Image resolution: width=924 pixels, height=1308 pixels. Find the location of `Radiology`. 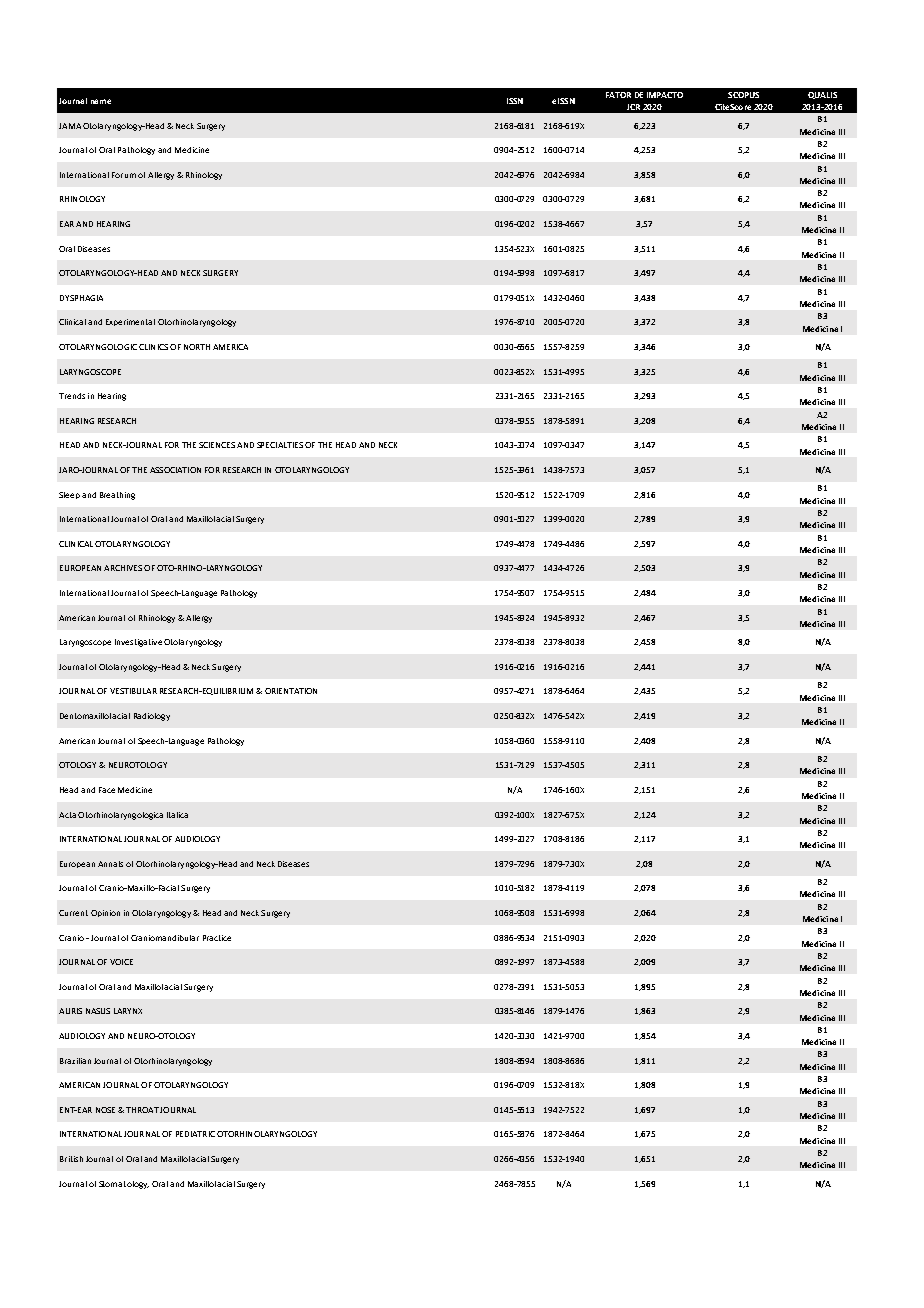

Radiology is located at coordinates (152, 717).
